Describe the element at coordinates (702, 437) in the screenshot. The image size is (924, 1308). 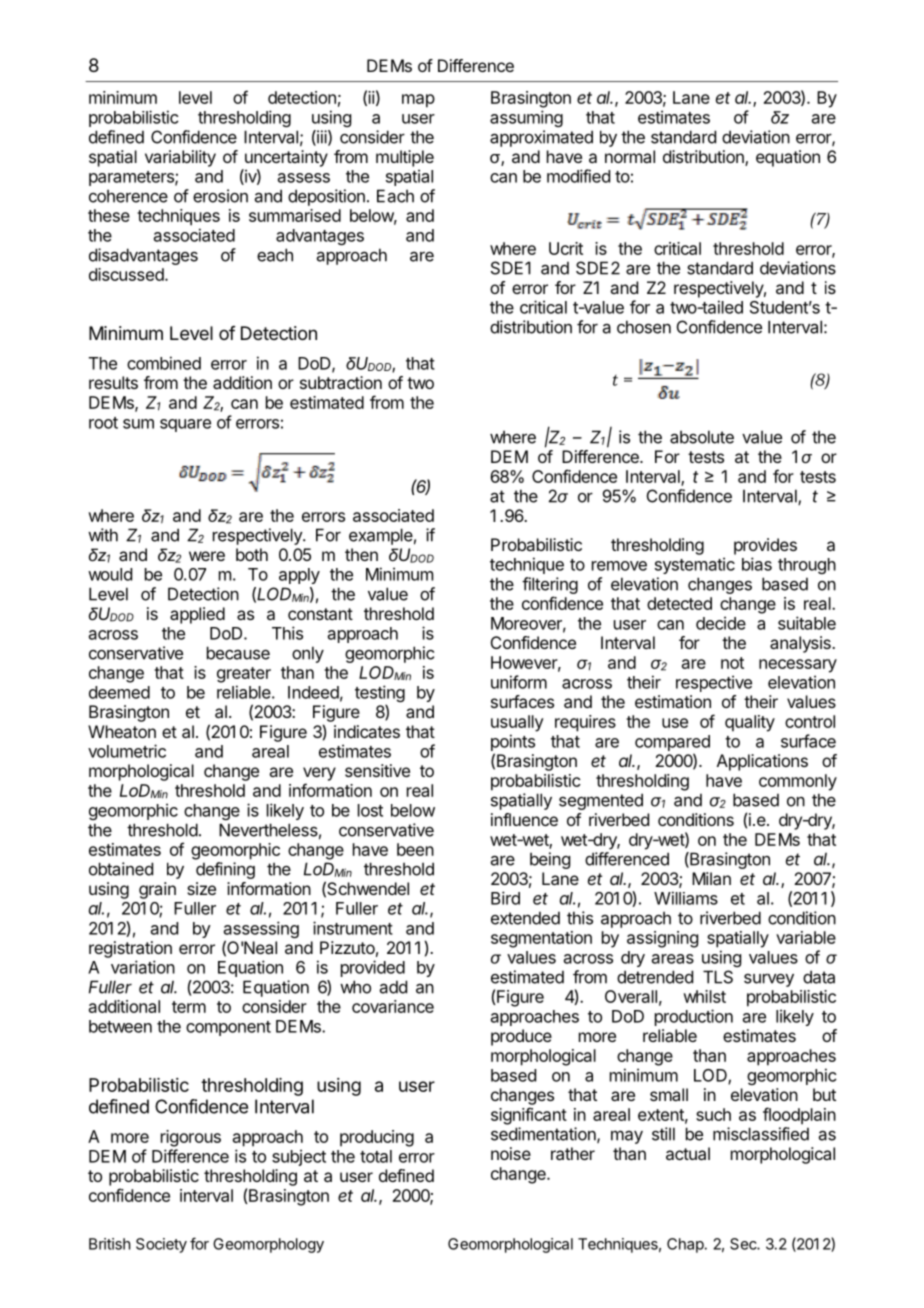
I see `absolute` at that location.
